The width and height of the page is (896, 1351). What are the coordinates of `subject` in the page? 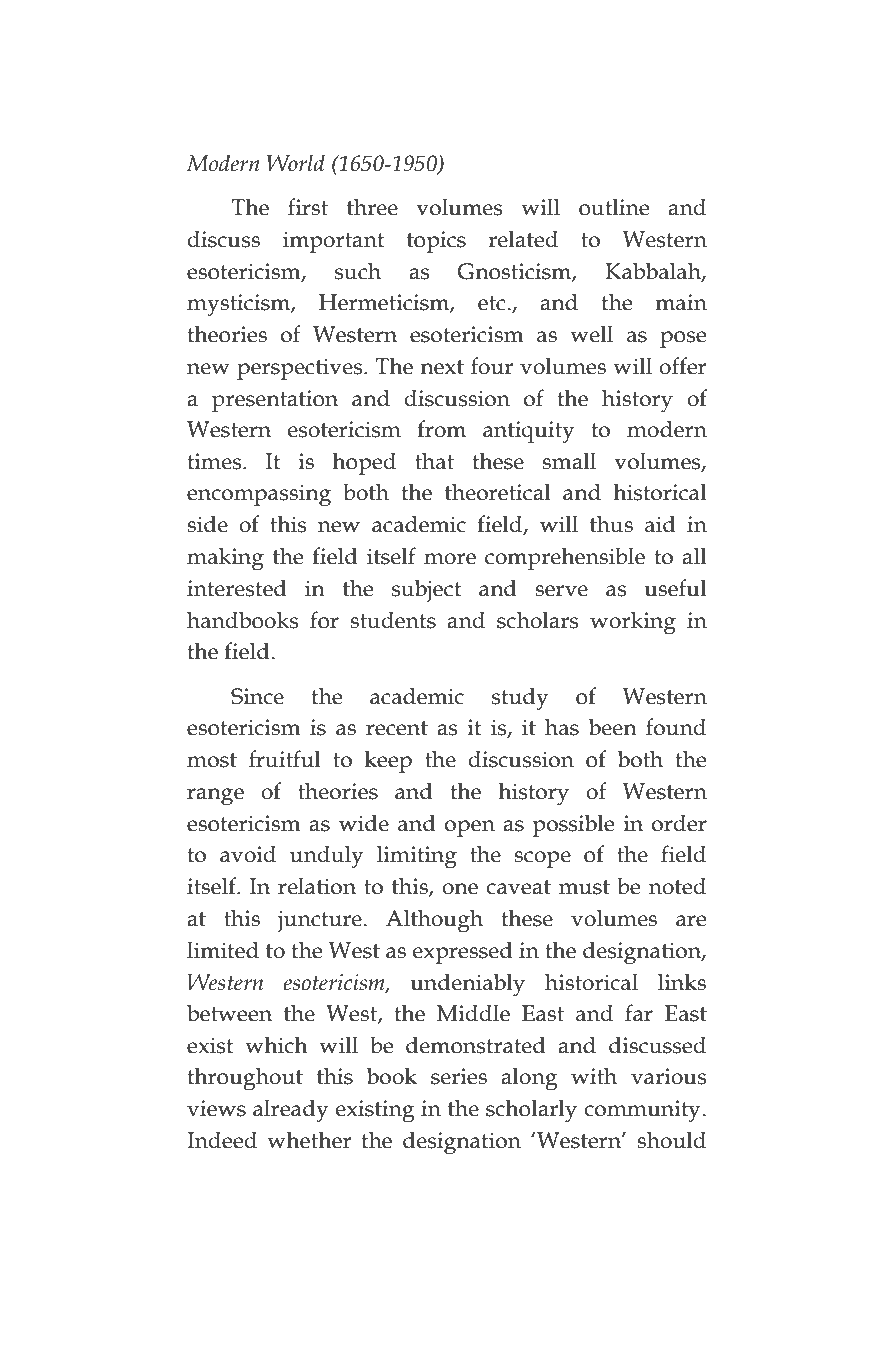 It's located at (426, 591).
